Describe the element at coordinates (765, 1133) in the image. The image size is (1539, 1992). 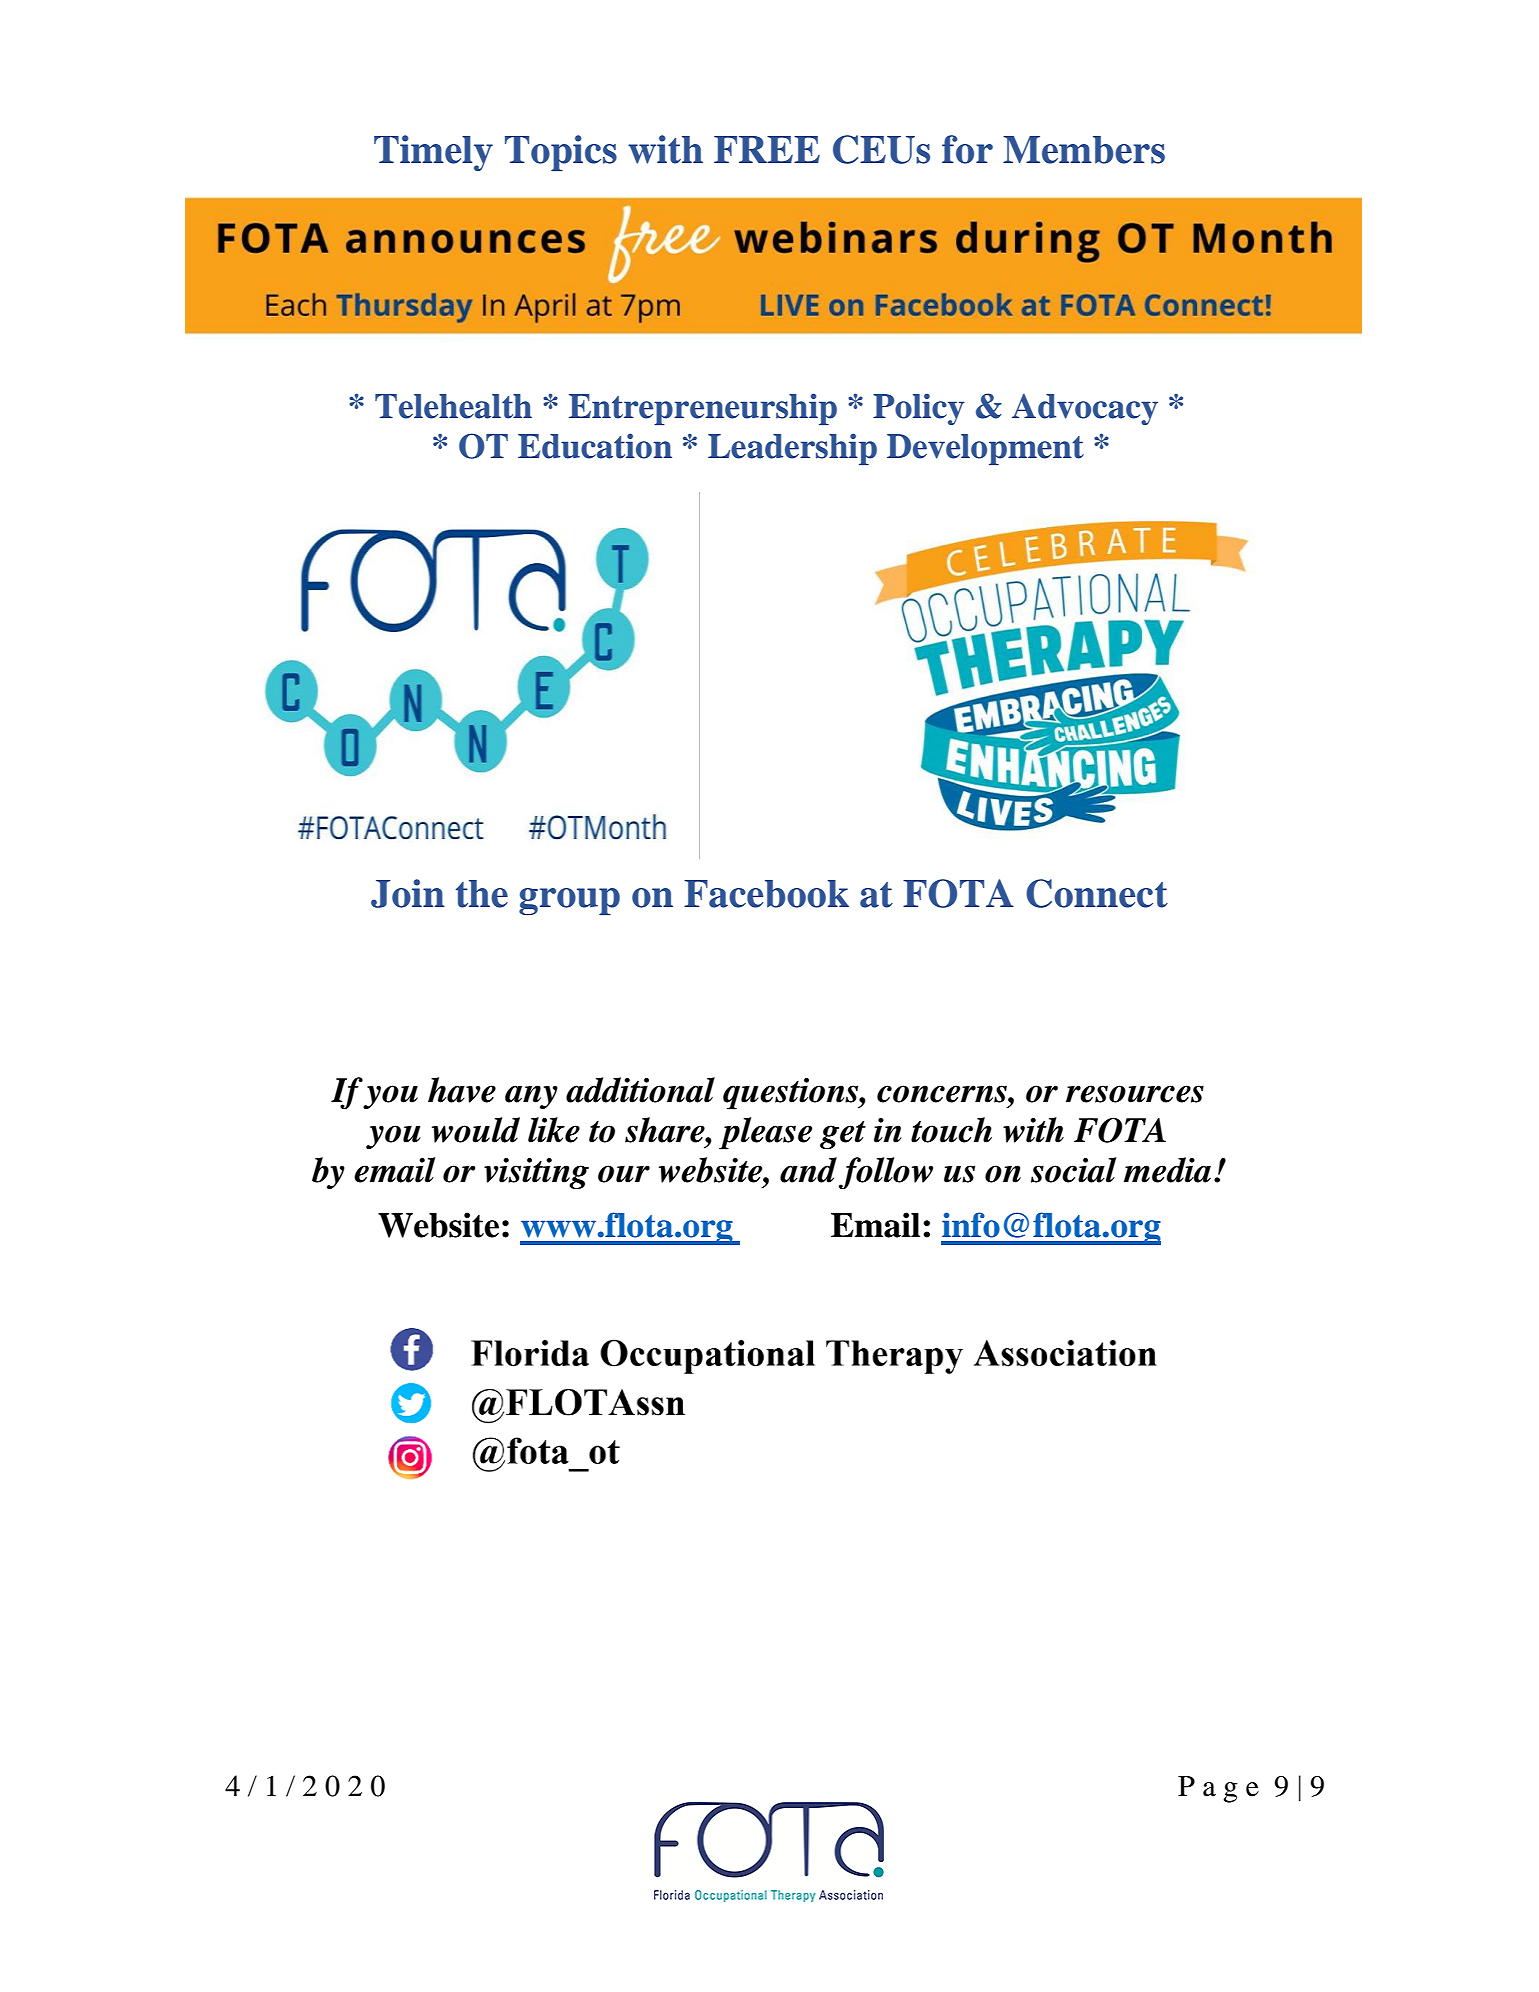
I see `please` at that location.
